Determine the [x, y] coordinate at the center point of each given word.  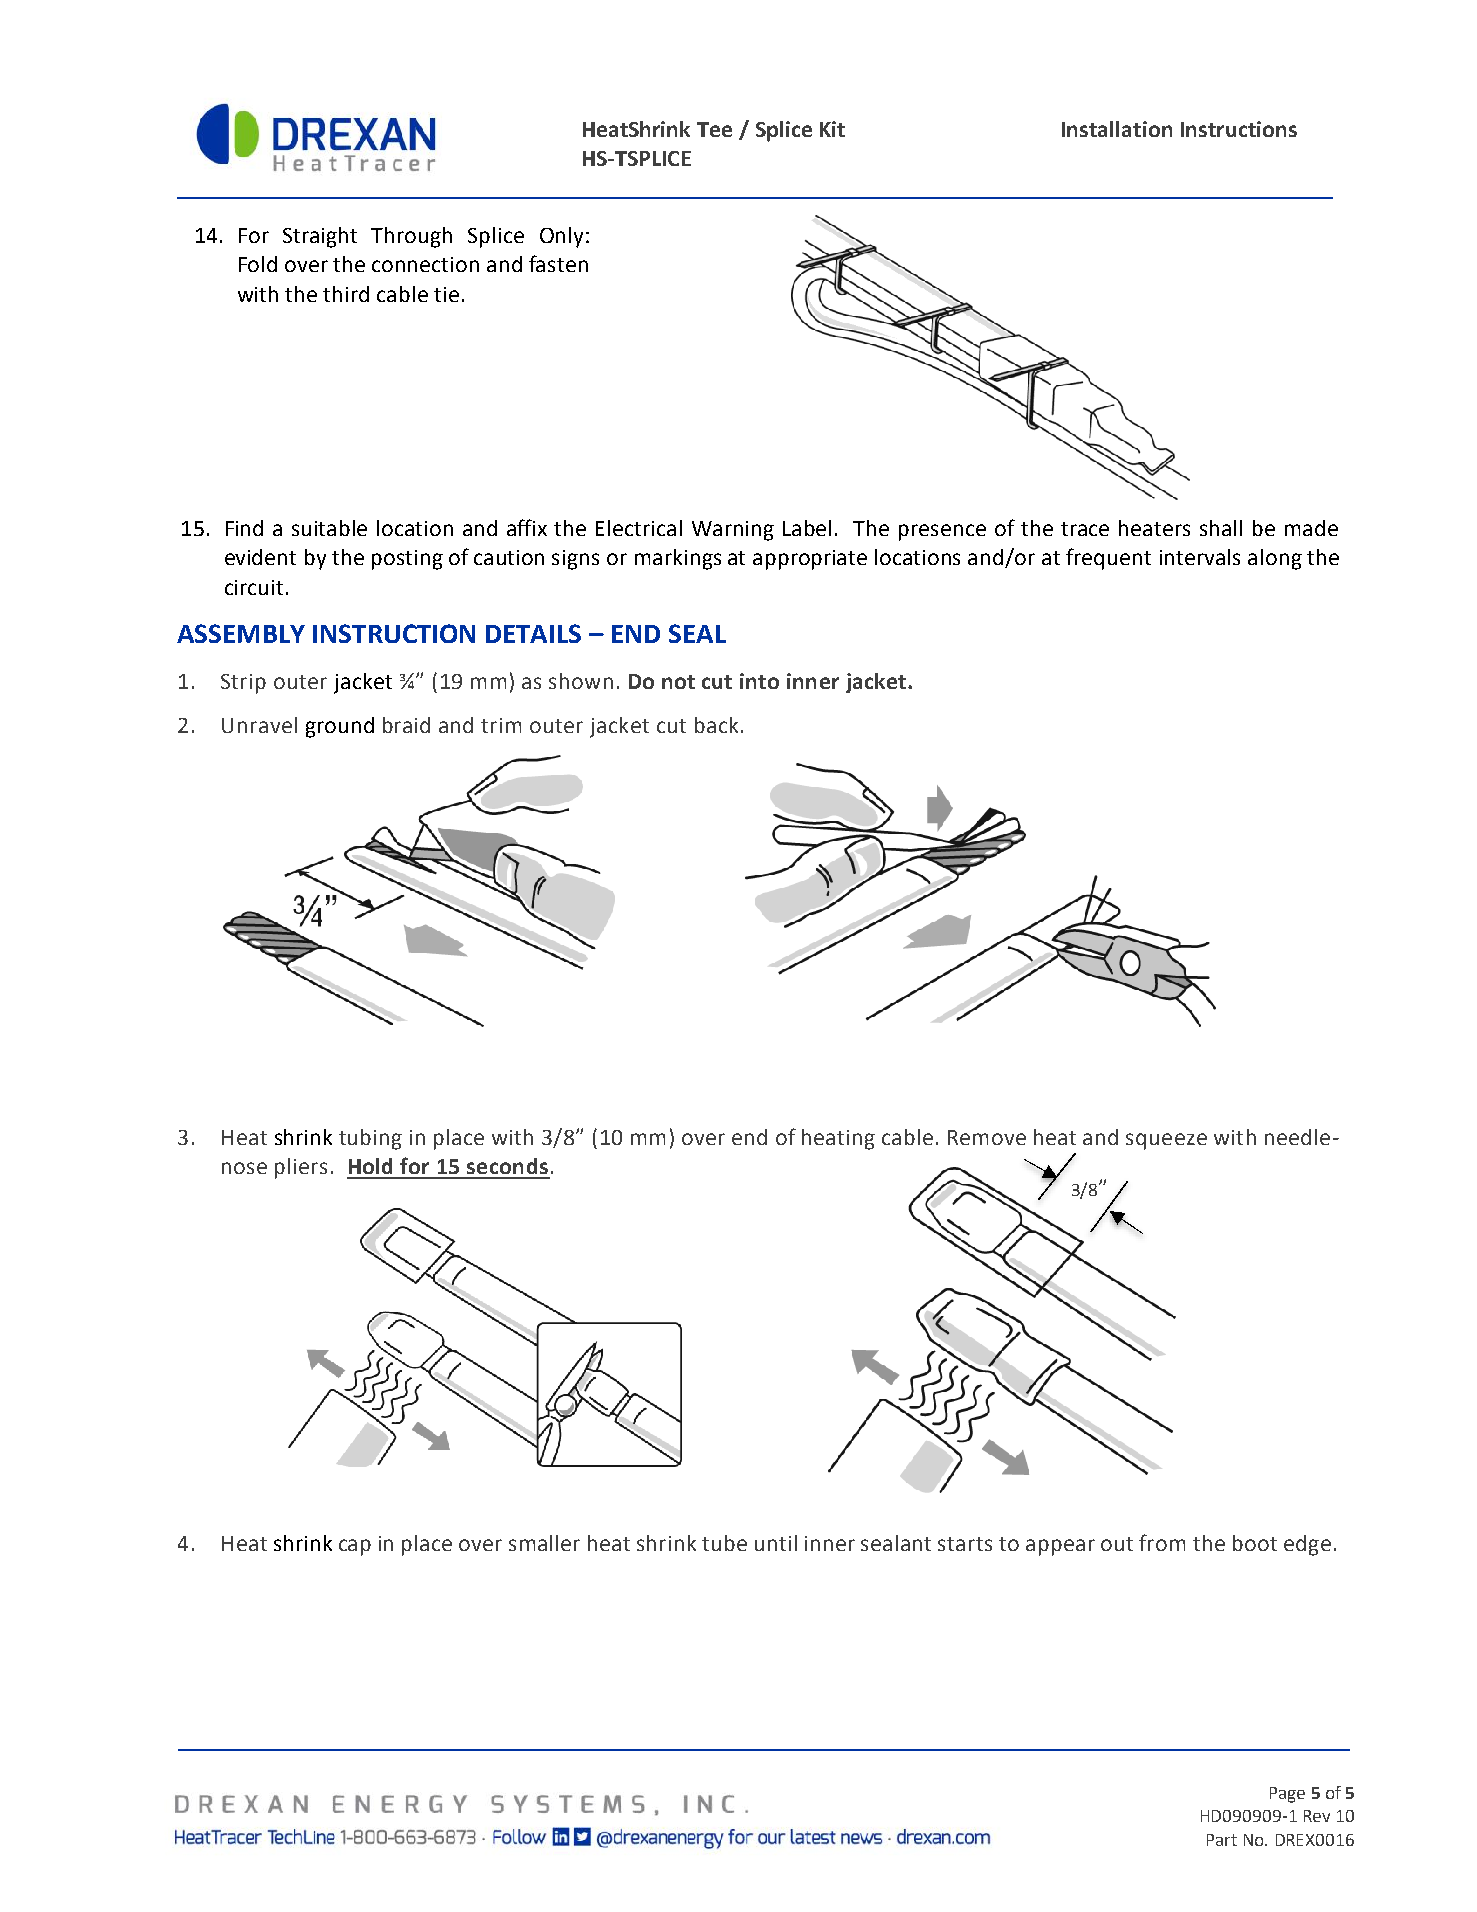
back [716, 725]
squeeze [1166, 1141]
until [776, 1543]
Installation [1117, 129]
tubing [370, 1139]
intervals [1200, 557]
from [1162, 1542]
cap [355, 1547]
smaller [544, 1543]
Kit [832, 129]
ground [340, 727]
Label [807, 528]
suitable [329, 528]
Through [411, 237]
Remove [987, 1137]
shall [1221, 528]
